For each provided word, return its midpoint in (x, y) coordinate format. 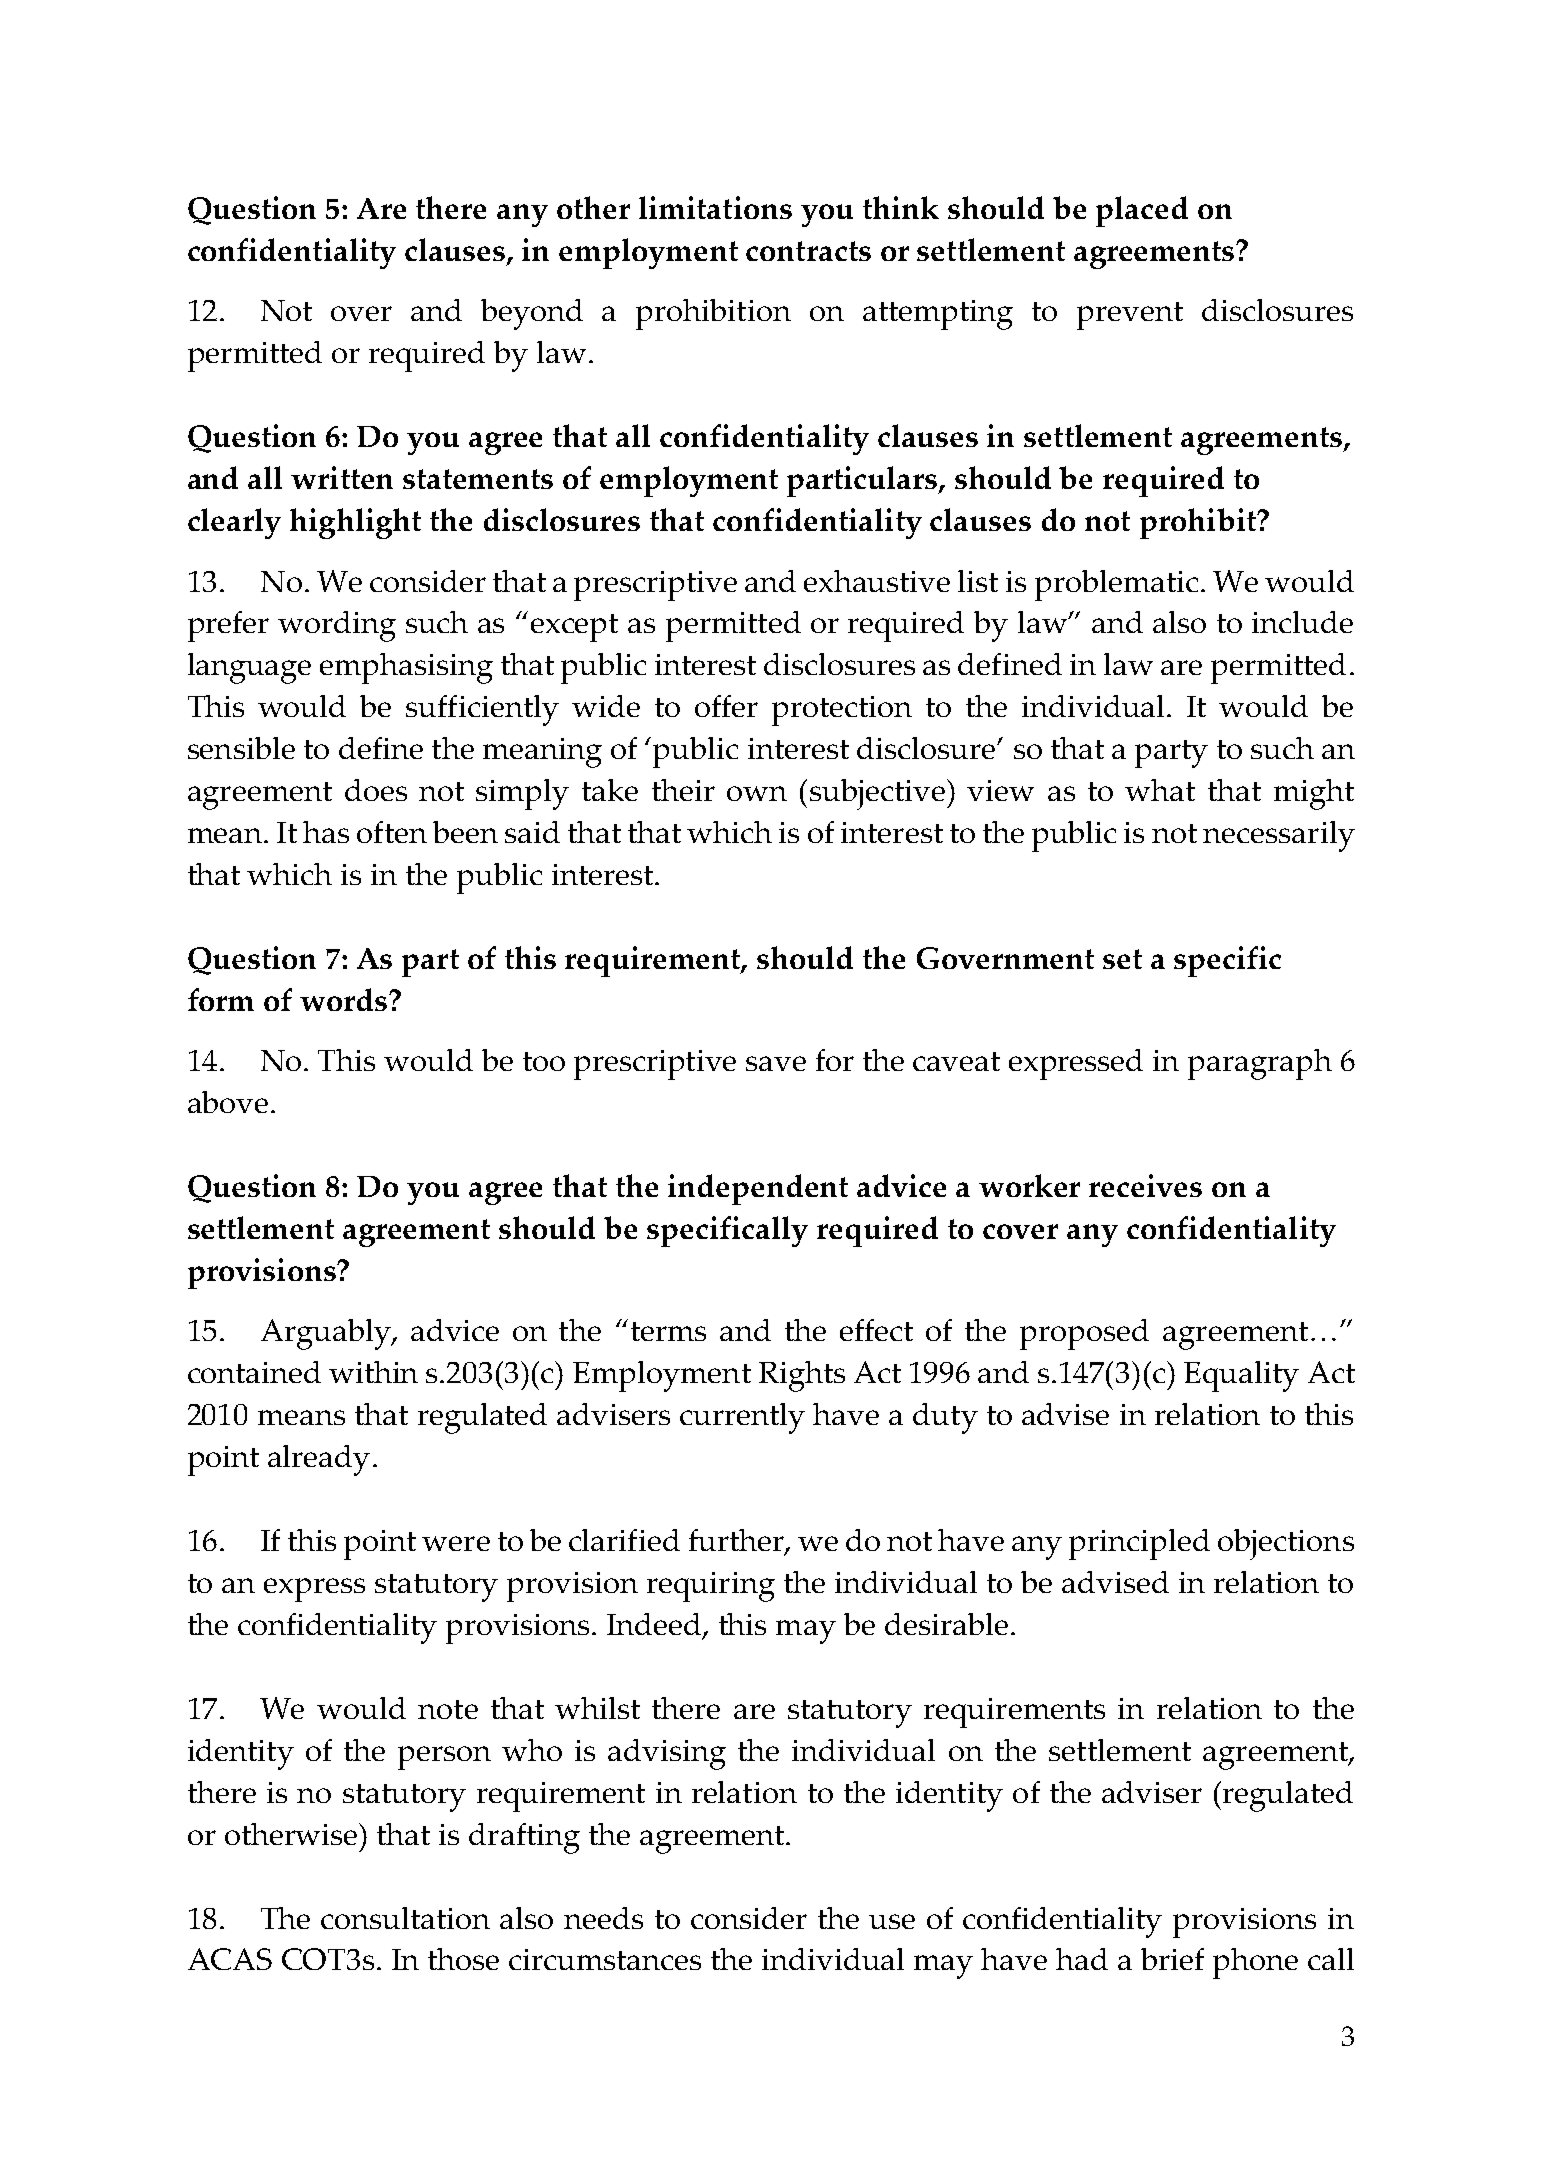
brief (1172, 1959)
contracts (808, 251)
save (776, 1063)
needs (603, 1918)
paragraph (1260, 1064)
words (345, 999)
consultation (405, 1918)
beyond (532, 314)
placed (1142, 211)
